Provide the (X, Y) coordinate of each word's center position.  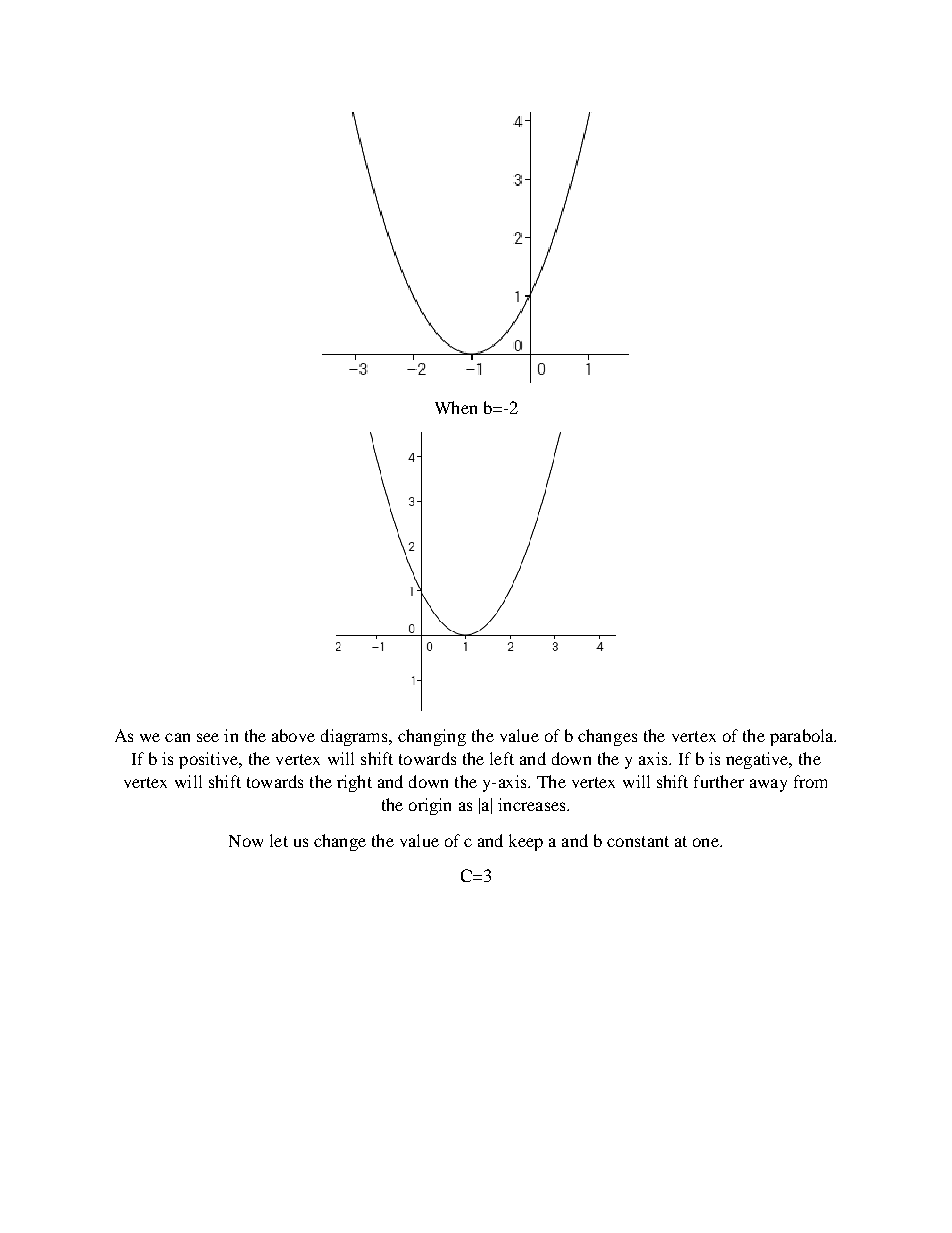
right (354, 783)
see (208, 737)
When (456, 407)
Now (246, 841)
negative (758, 760)
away (768, 785)
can (177, 737)
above (293, 735)
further (719, 781)
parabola (803, 737)
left (502, 758)
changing (432, 737)
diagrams (355, 737)
